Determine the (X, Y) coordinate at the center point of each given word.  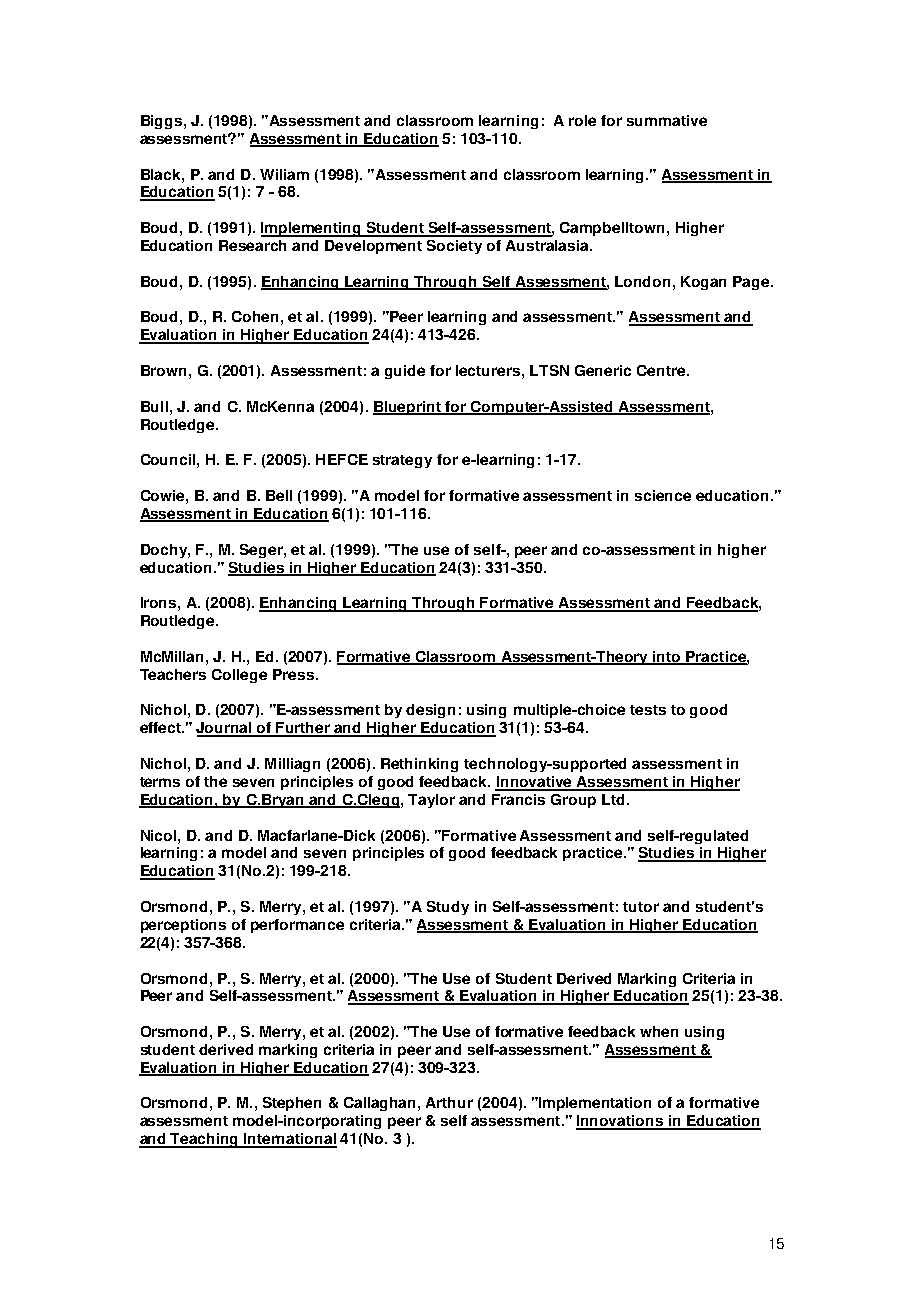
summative (667, 120)
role (582, 120)
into (667, 658)
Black (162, 174)
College (239, 676)
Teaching (205, 1140)
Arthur (449, 1102)
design (430, 711)
